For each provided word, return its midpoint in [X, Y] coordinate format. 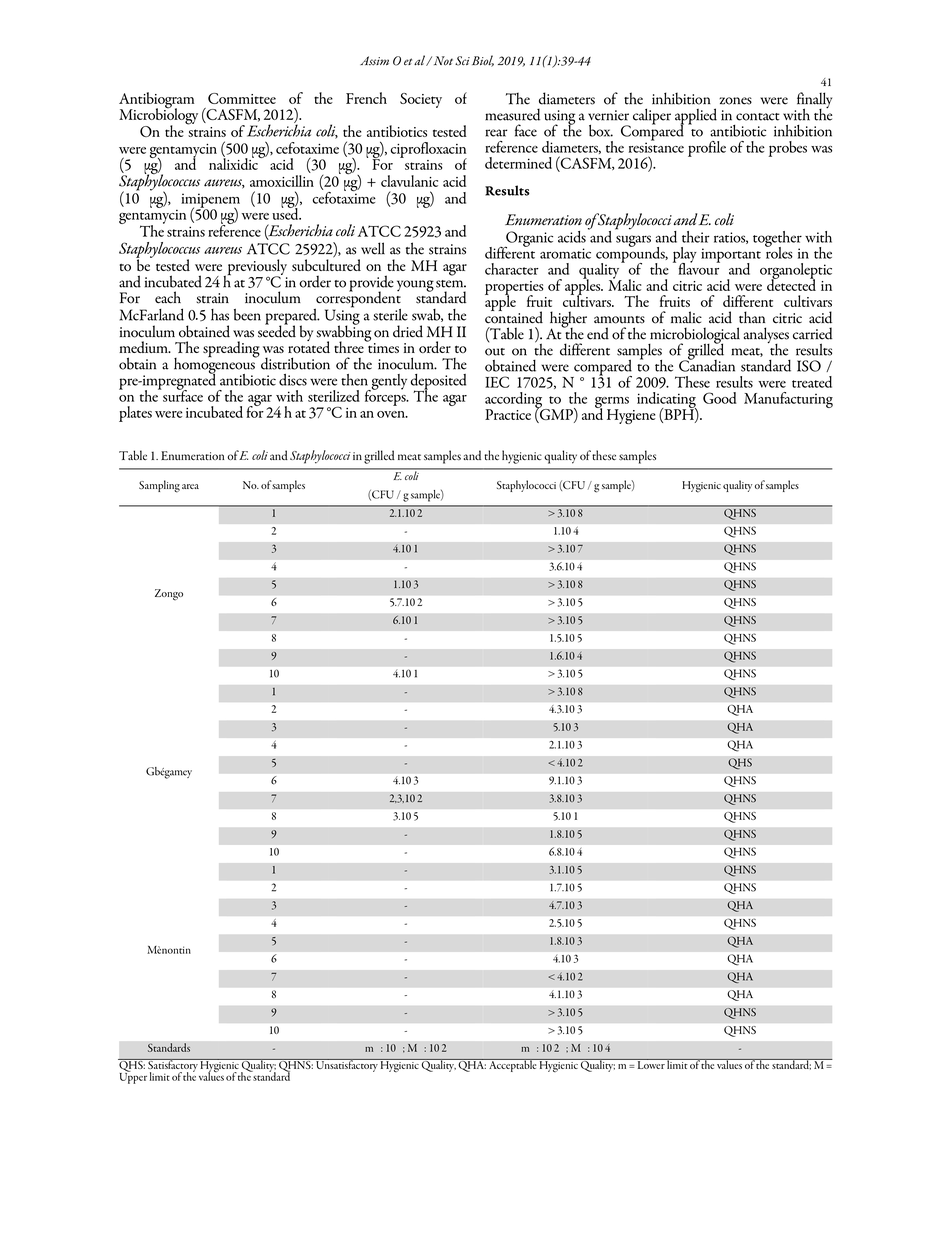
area [190, 486]
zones [735, 101]
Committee [242, 98]
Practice [508, 414]
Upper [133, 1077]
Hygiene [631, 416]
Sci [462, 61]
